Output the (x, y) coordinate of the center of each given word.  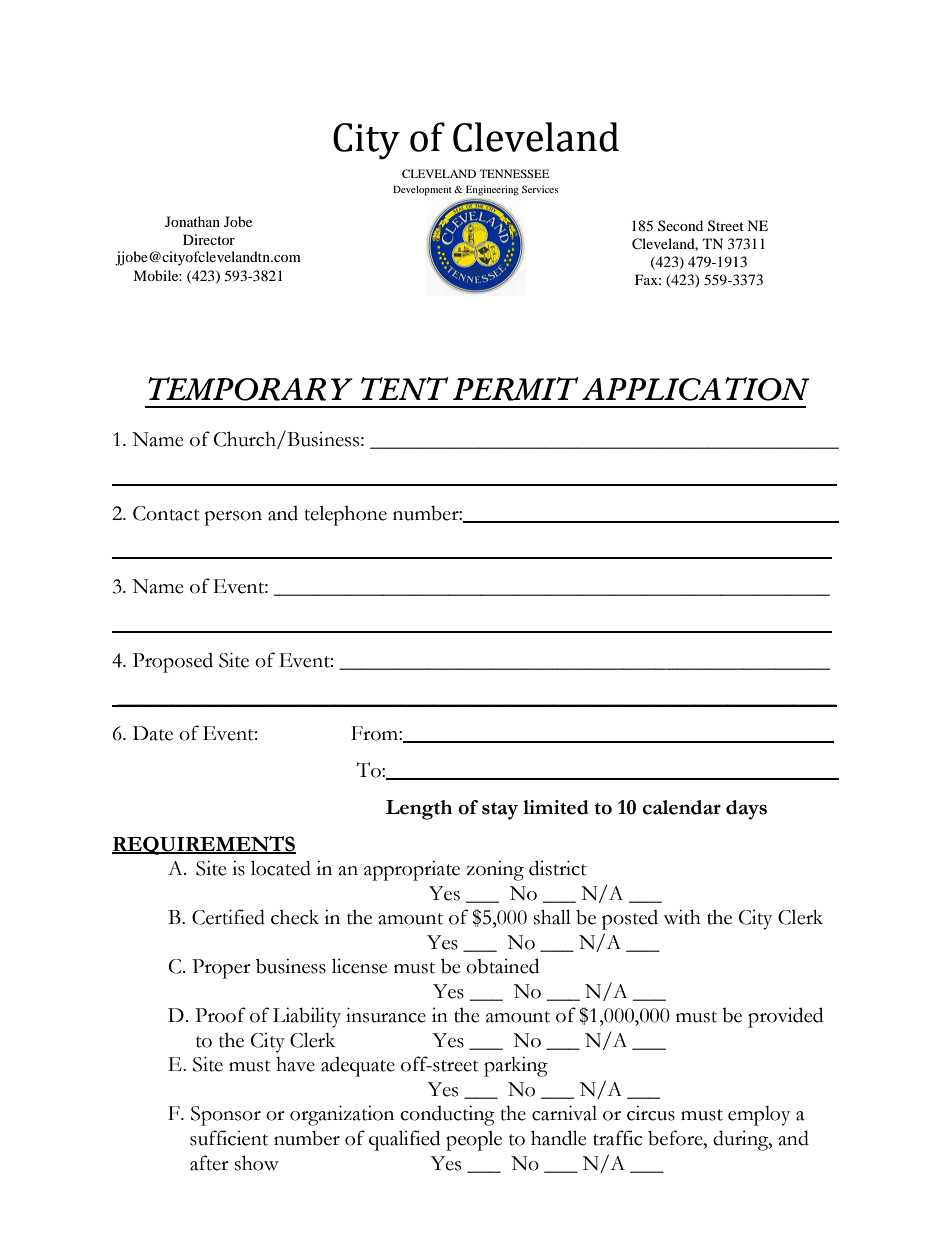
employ (759, 1115)
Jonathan (192, 221)
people (474, 1140)
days (746, 810)
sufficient (229, 1138)
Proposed (173, 663)
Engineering (492, 190)
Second (680, 225)
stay (500, 811)
